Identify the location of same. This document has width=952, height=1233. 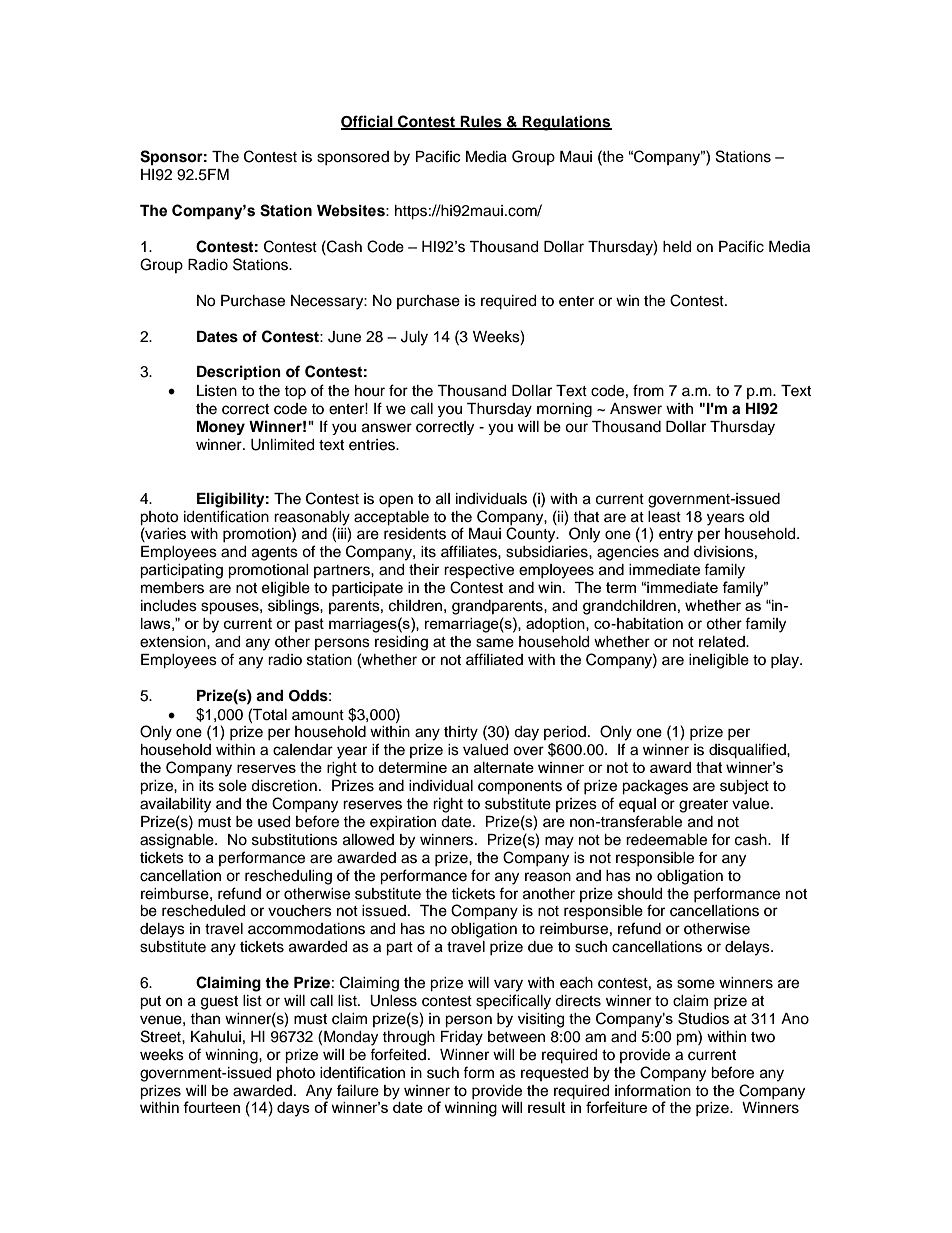
(495, 643).
